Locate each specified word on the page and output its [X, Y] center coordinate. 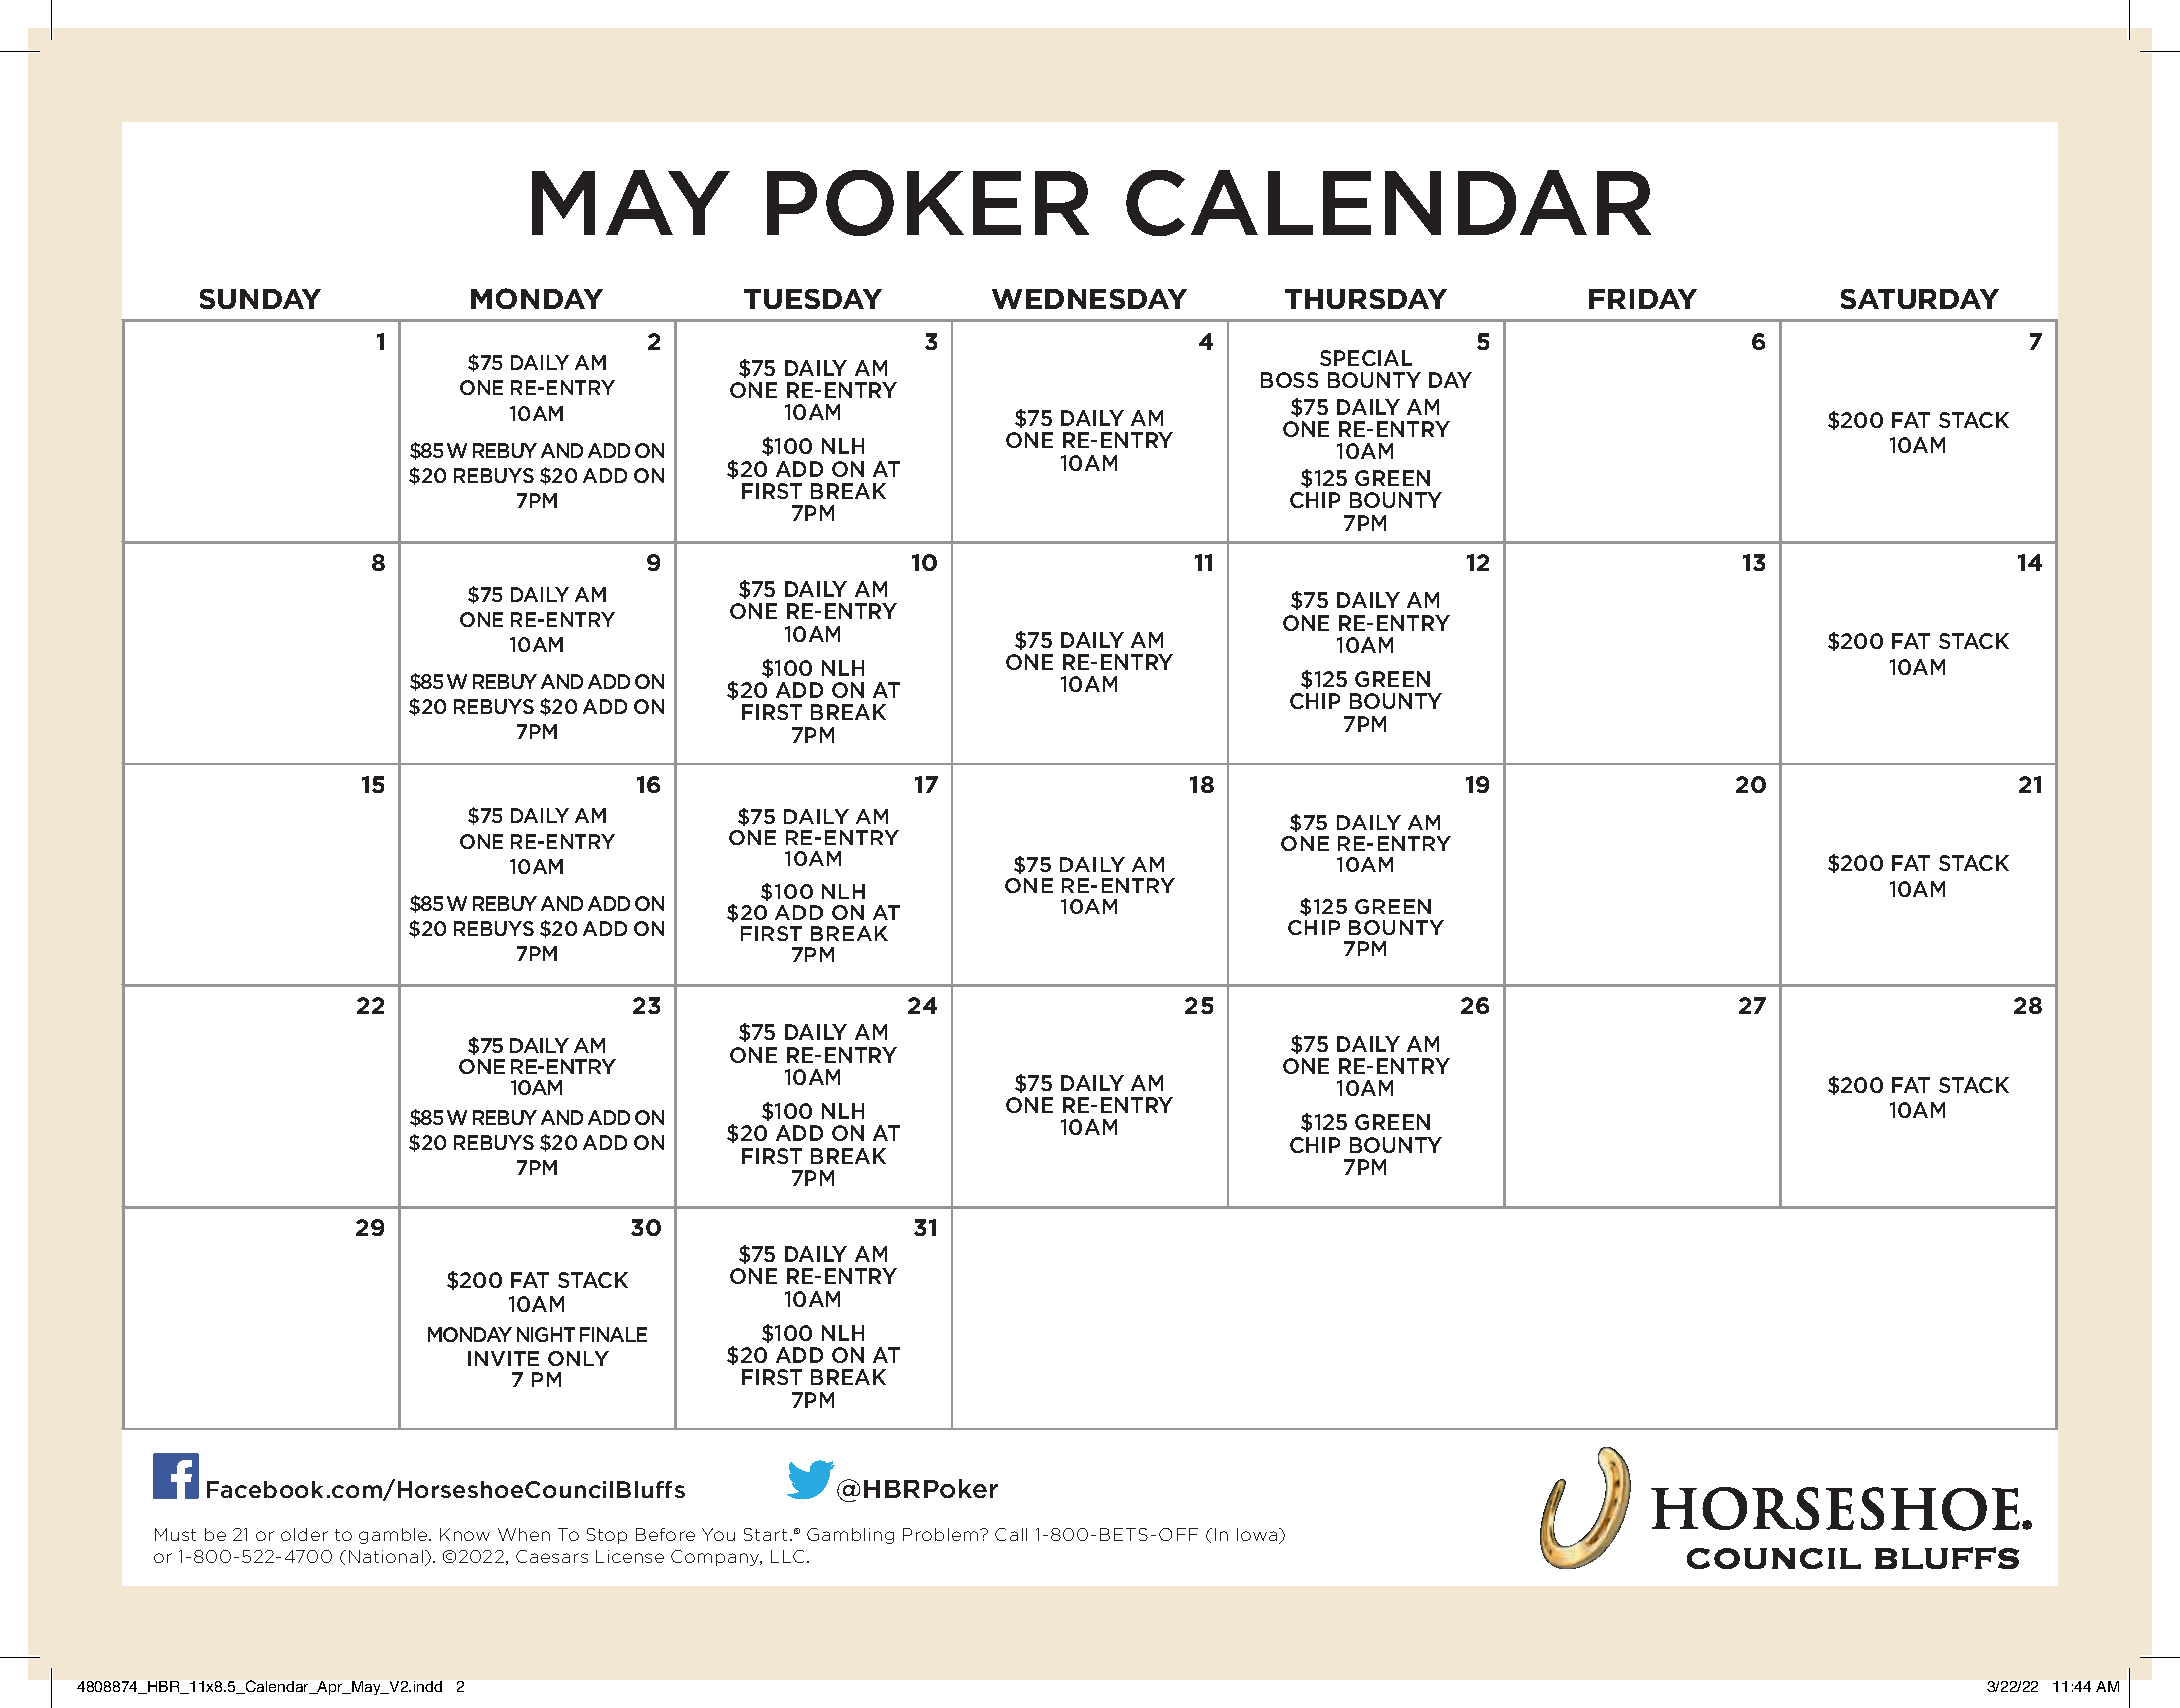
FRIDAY [1643, 299]
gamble [394, 1536]
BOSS [1289, 380]
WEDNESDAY [1089, 299]
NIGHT [546, 1334]
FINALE [613, 1334]
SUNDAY [260, 299]
